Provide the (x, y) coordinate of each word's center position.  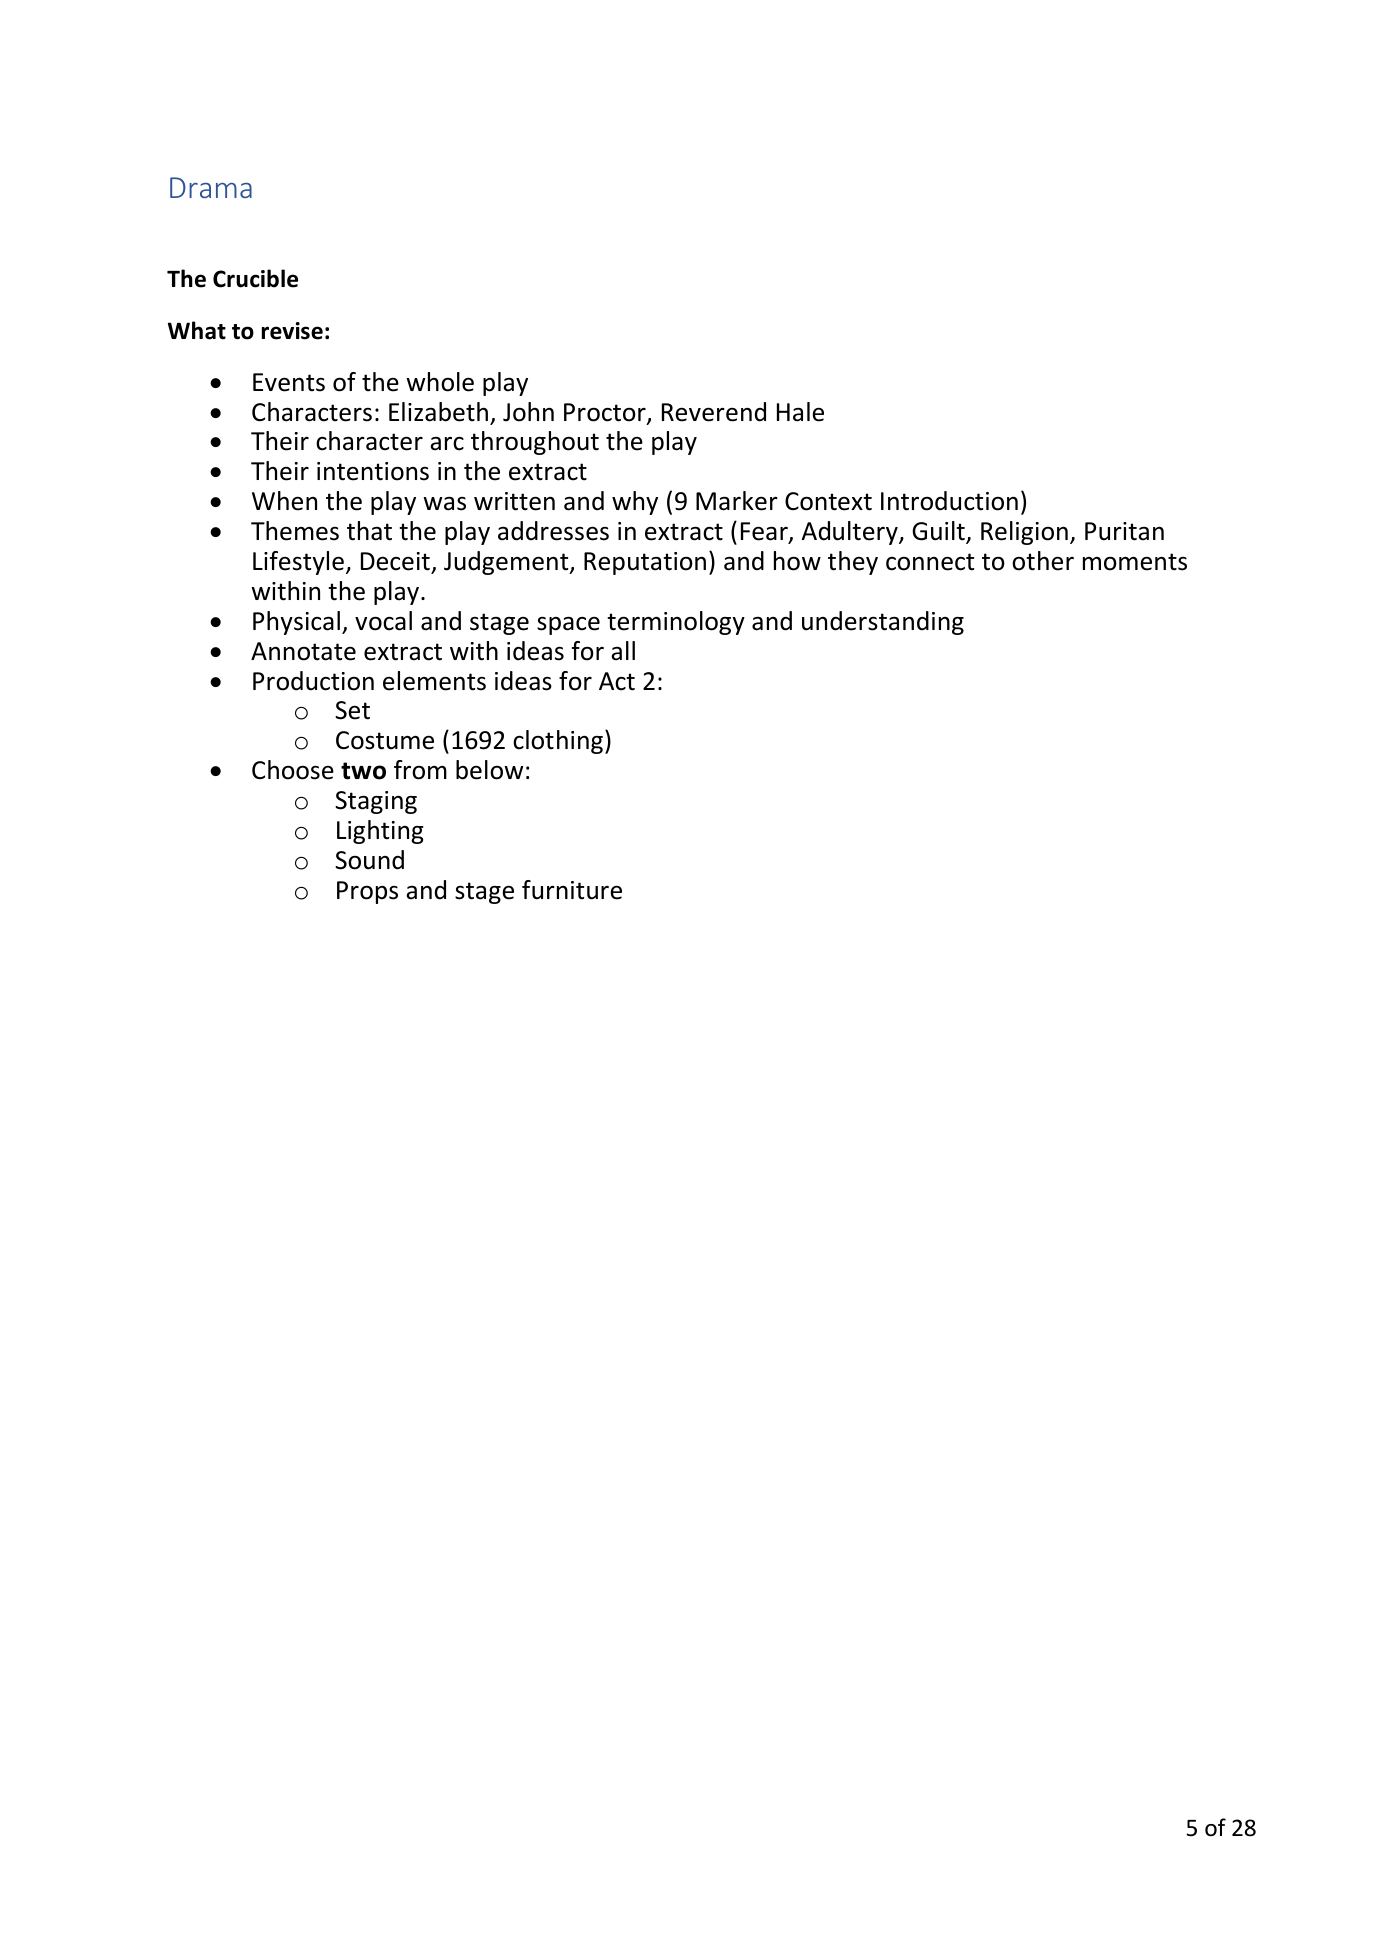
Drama (211, 187)
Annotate (303, 651)
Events (289, 382)
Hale (800, 412)
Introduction (949, 501)
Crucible (255, 278)
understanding (883, 623)
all (623, 651)
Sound (369, 860)
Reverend (714, 412)
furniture (572, 890)
